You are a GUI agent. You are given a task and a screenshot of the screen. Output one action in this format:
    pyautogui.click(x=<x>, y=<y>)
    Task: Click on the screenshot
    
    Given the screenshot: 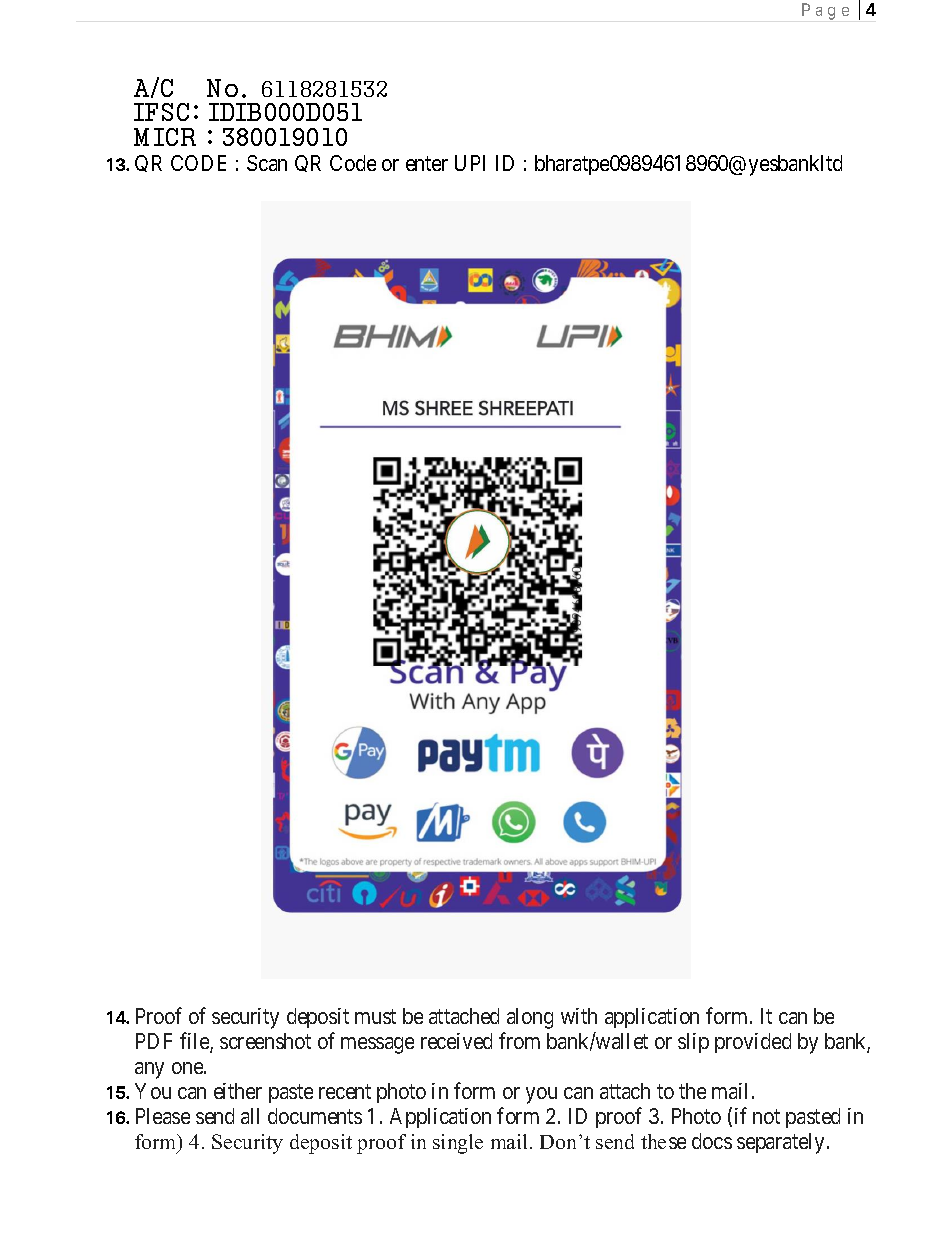 What is the action you would take?
    pyautogui.click(x=265, y=1041)
